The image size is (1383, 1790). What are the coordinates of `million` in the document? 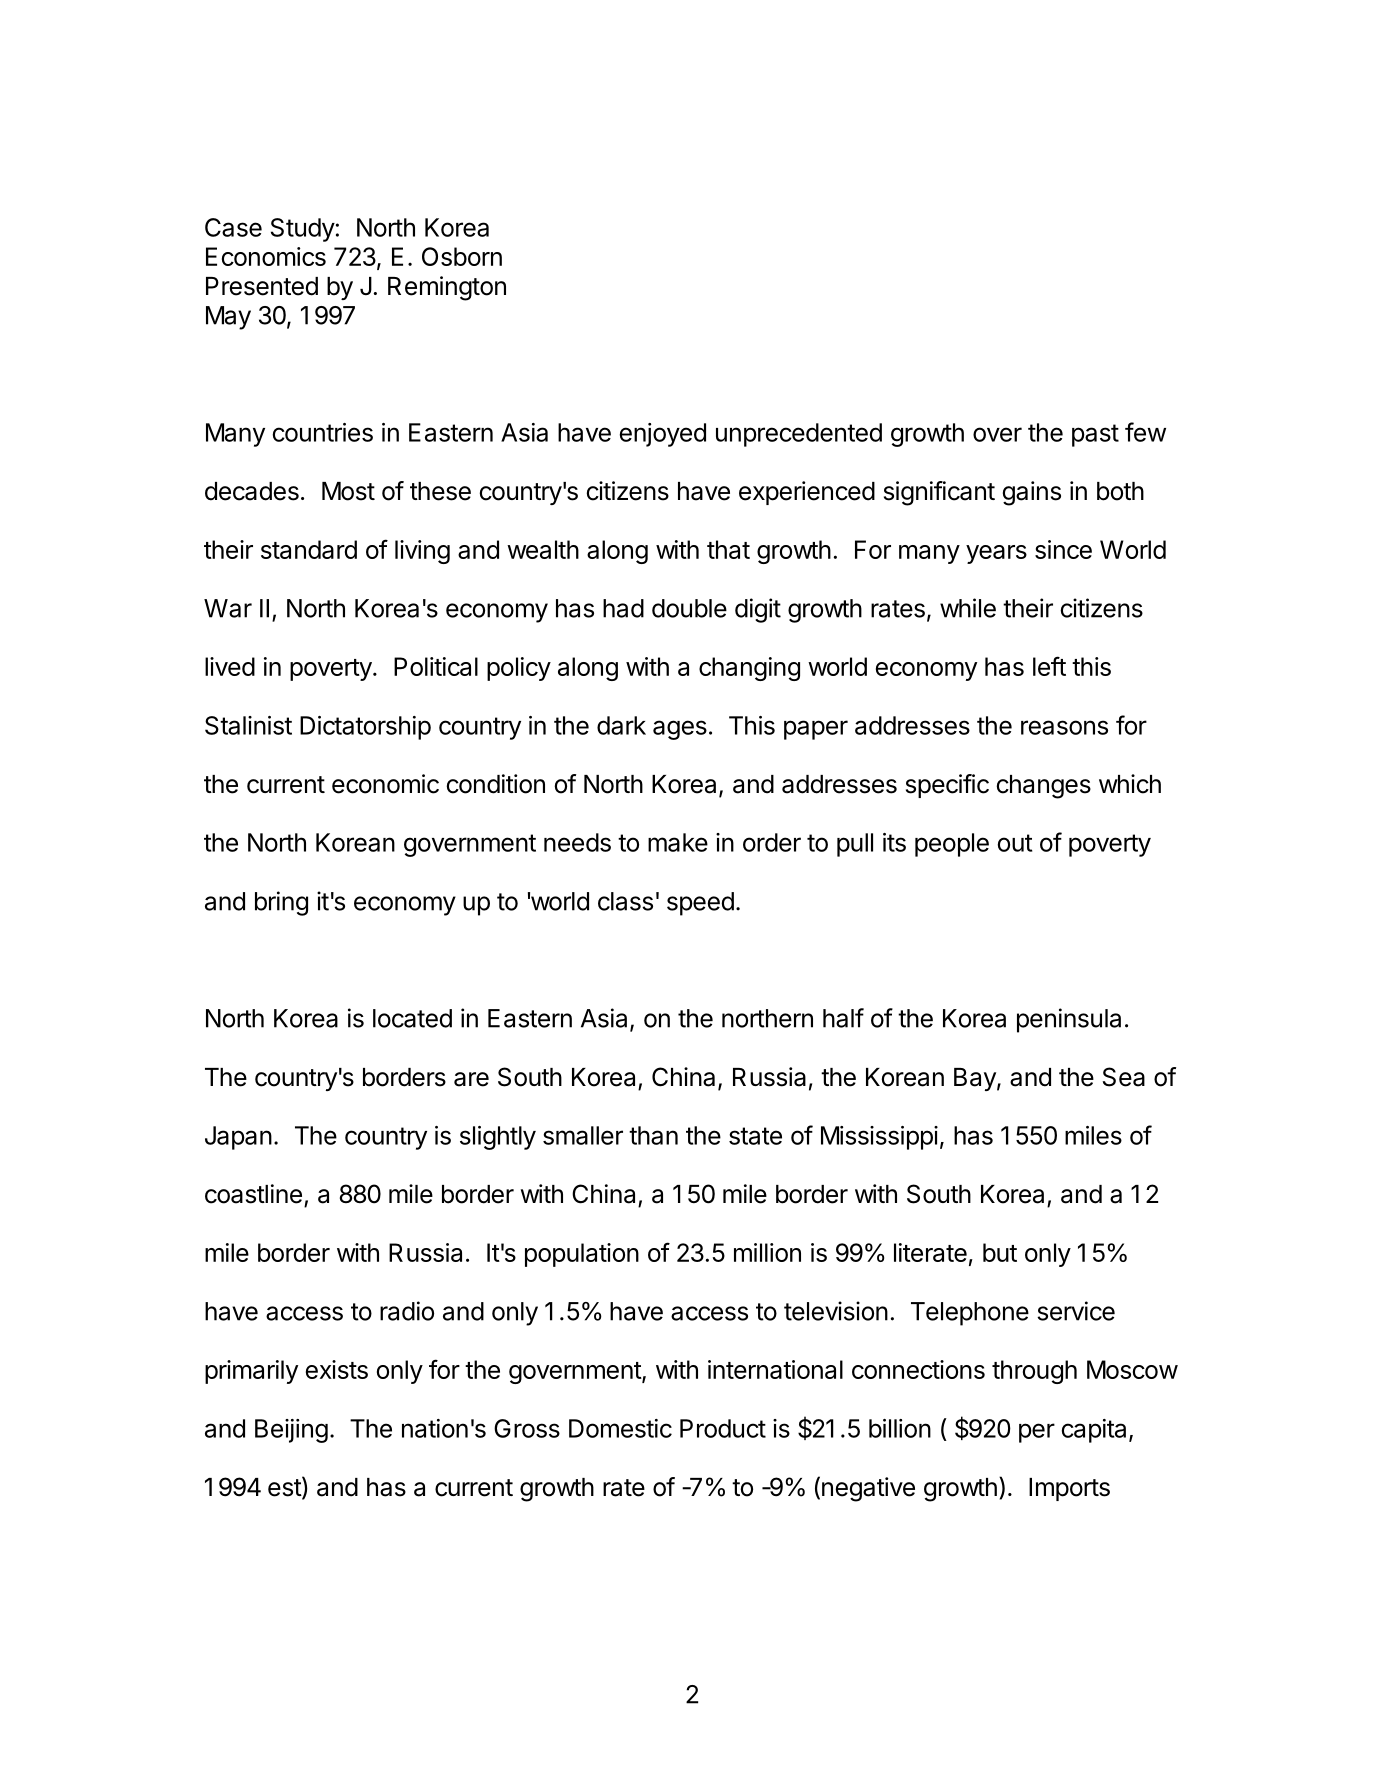 It's located at (767, 1252).
